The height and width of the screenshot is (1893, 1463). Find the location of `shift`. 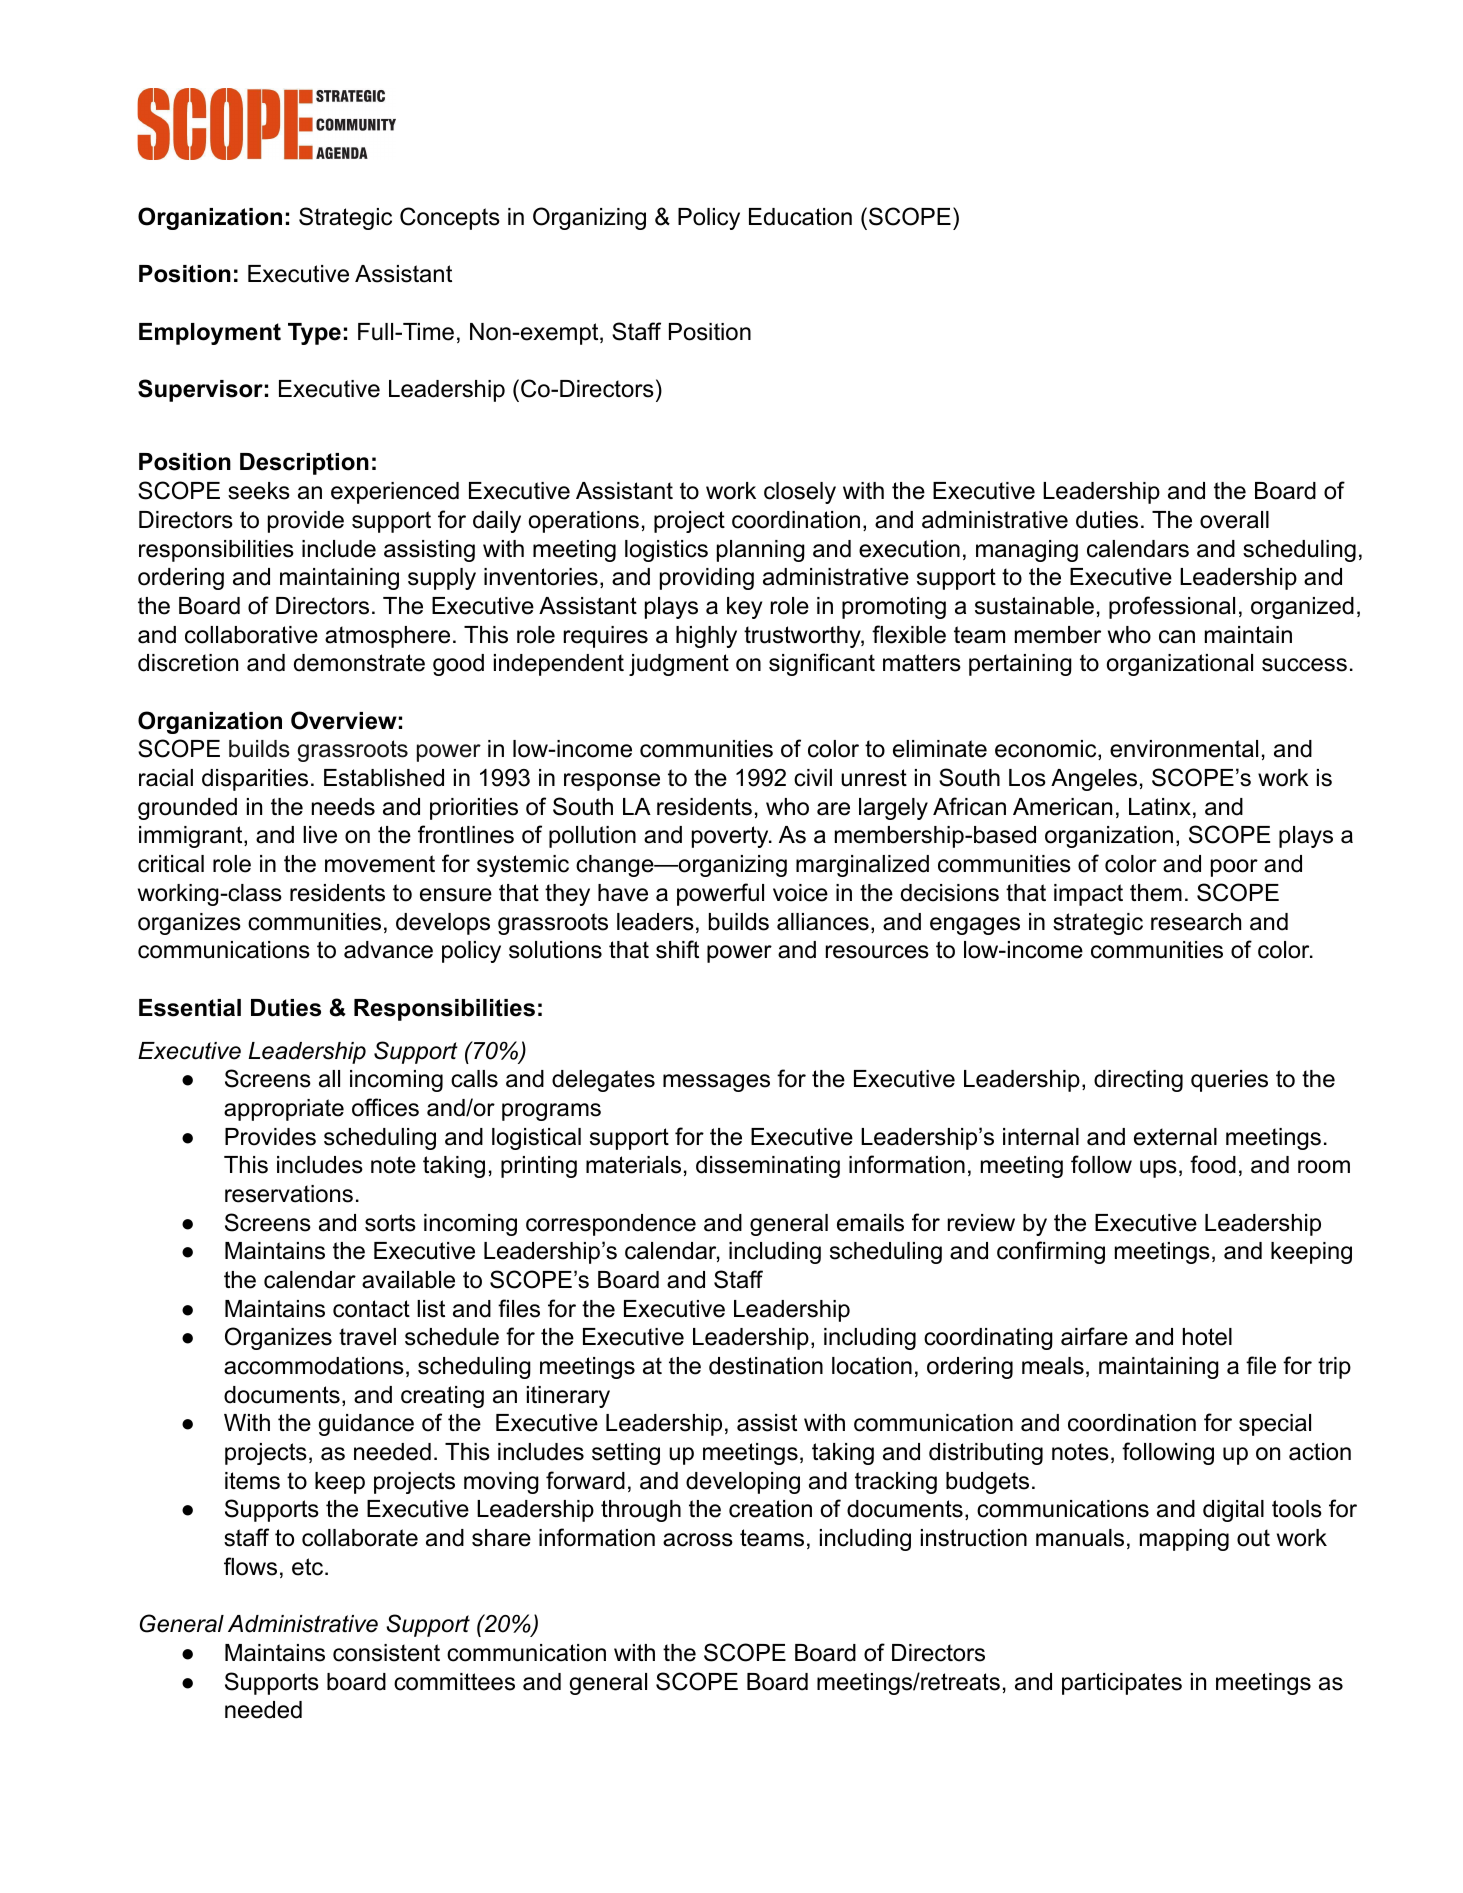

shift is located at coordinates (677, 949).
